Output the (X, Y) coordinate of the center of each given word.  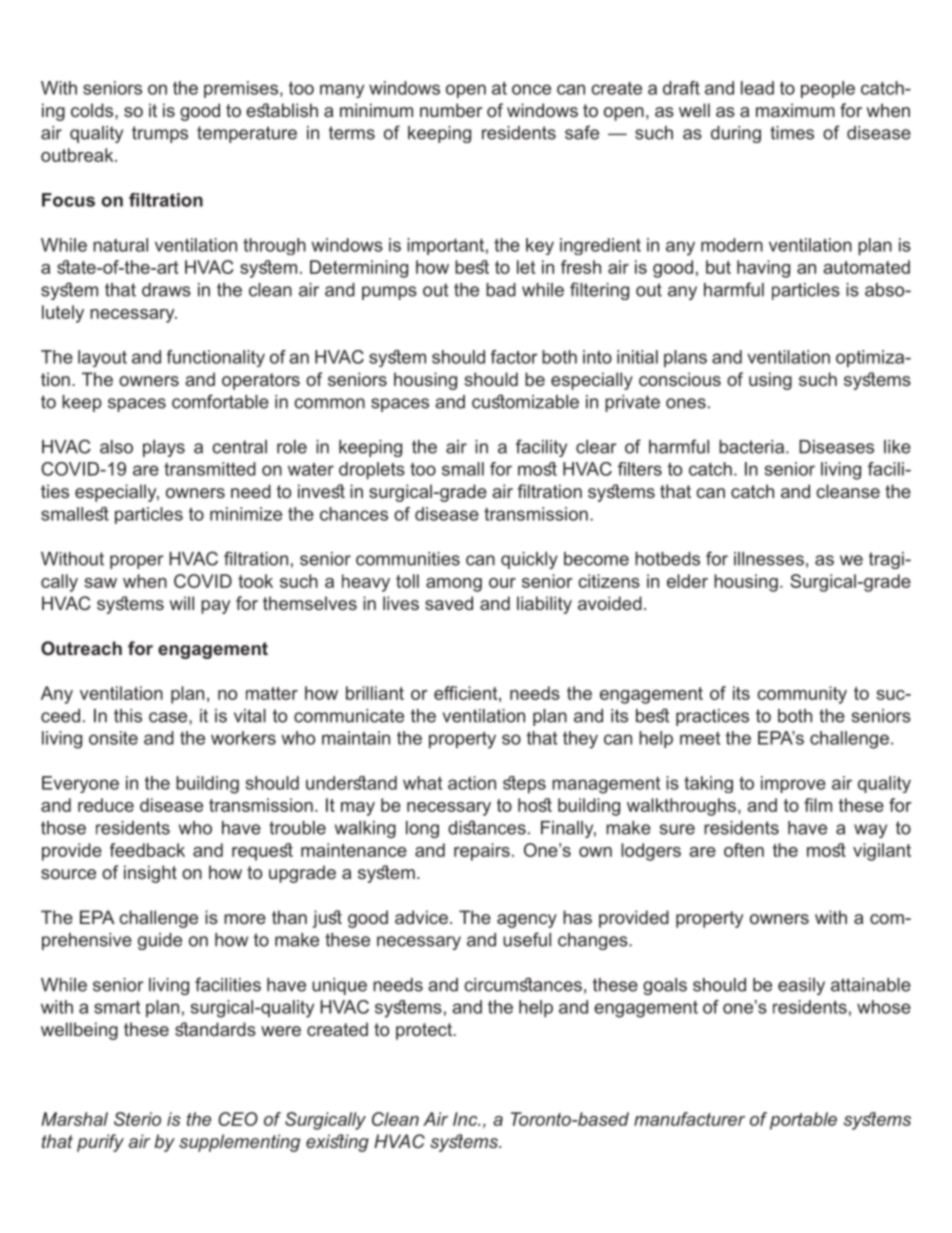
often (744, 850)
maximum (795, 110)
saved (449, 603)
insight (150, 874)
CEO (238, 1119)
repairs (482, 852)
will (181, 603)
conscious (680, 379)
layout (102, 358)
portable (803, 1121)
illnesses (769, 559)
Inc (466, 1119)
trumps (160, 134)
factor (514, 357)
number (451, 110)
